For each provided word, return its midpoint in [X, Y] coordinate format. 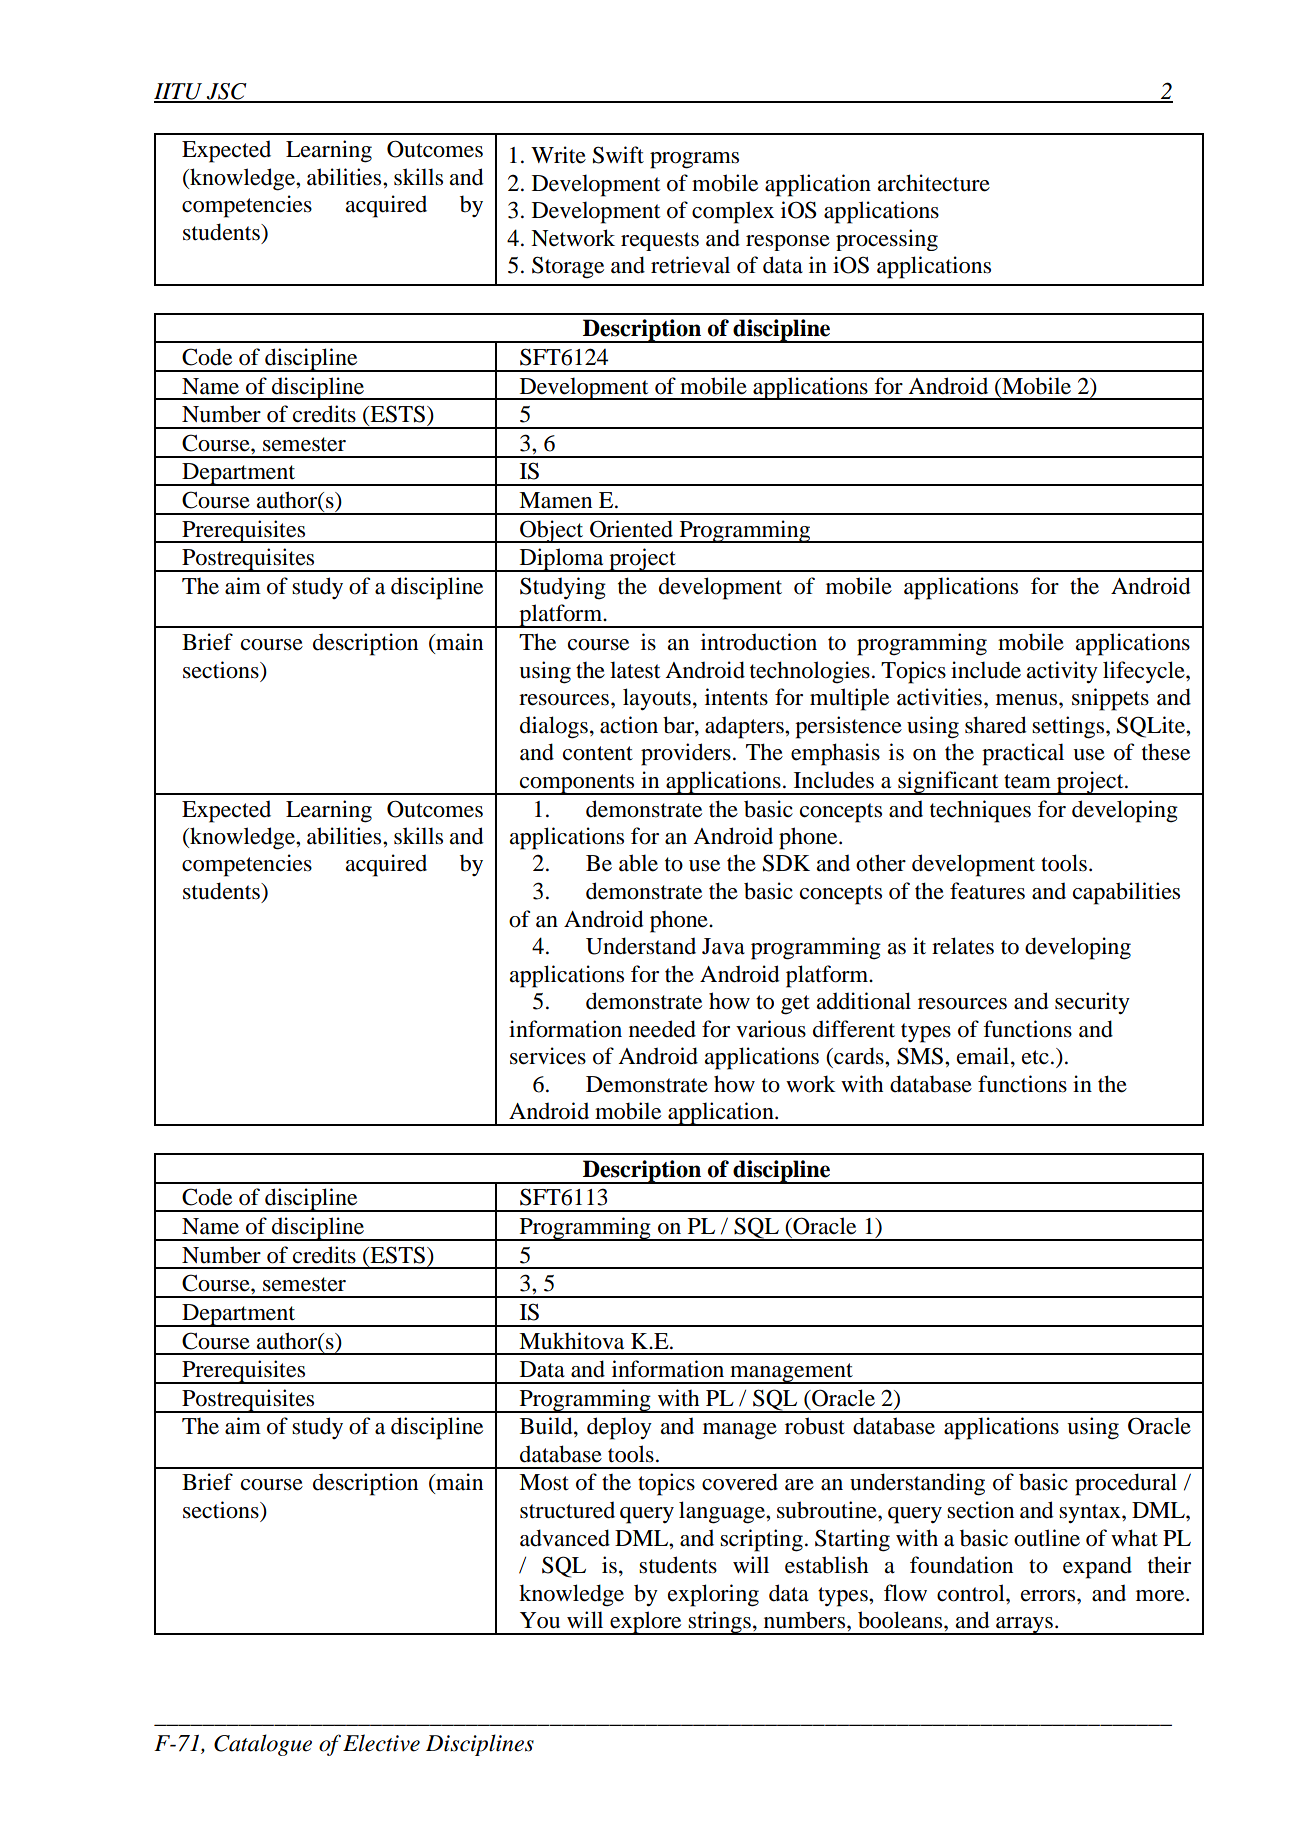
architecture [933, 183]
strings [720, 1623]
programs [694, 160]
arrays [1024, 1626]
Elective [381, 1743]
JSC [227, 92]
